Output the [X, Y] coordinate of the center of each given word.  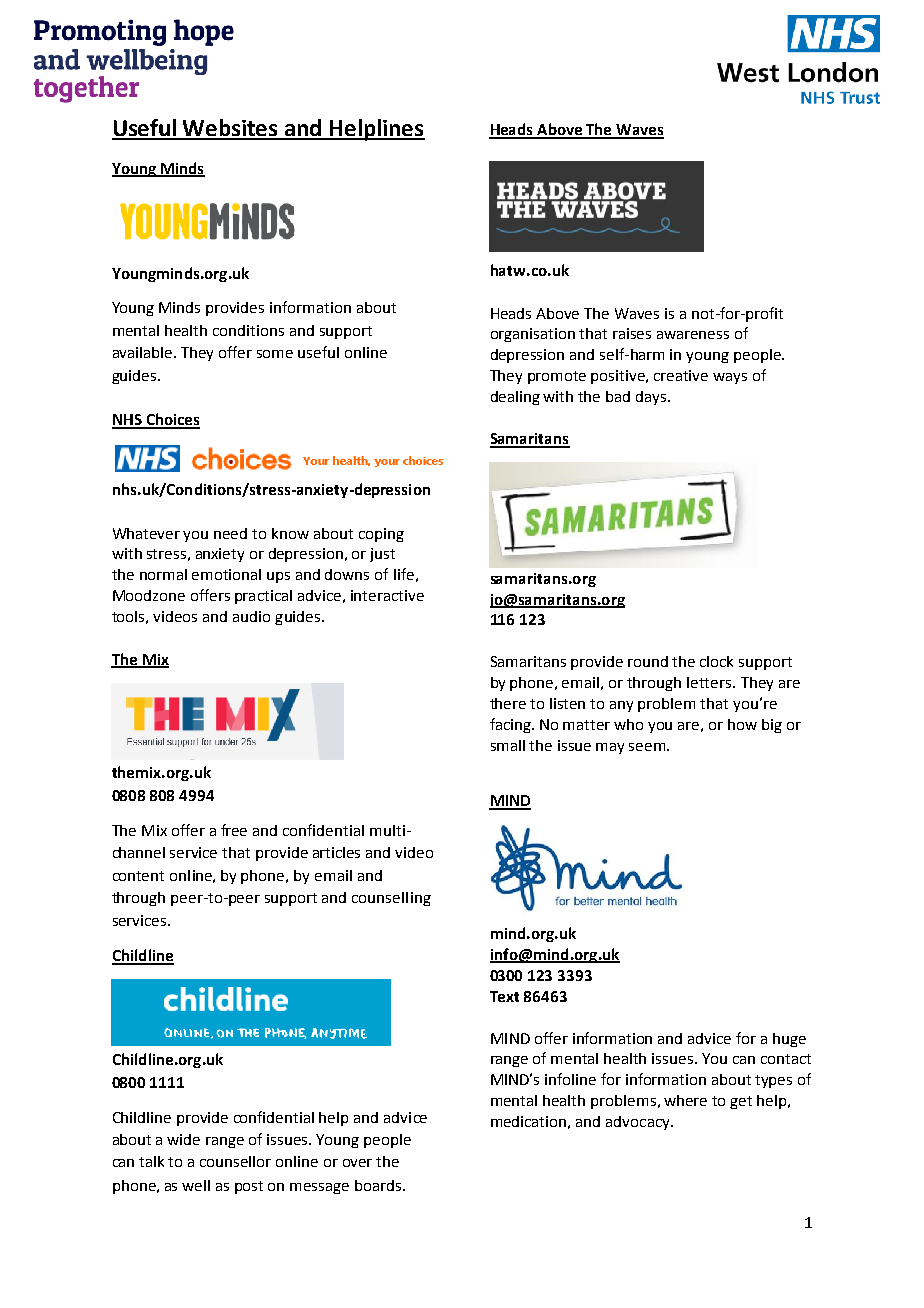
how [742, 724]
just [382, 555]
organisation [533, 335]
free [234, 830]
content [138, 876]
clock [716, 661]
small [508, 745]
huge [789, 1040]
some [275, 354]
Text [504, 996]
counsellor [235, 1161]
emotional [226, 574]
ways [730, 378]
